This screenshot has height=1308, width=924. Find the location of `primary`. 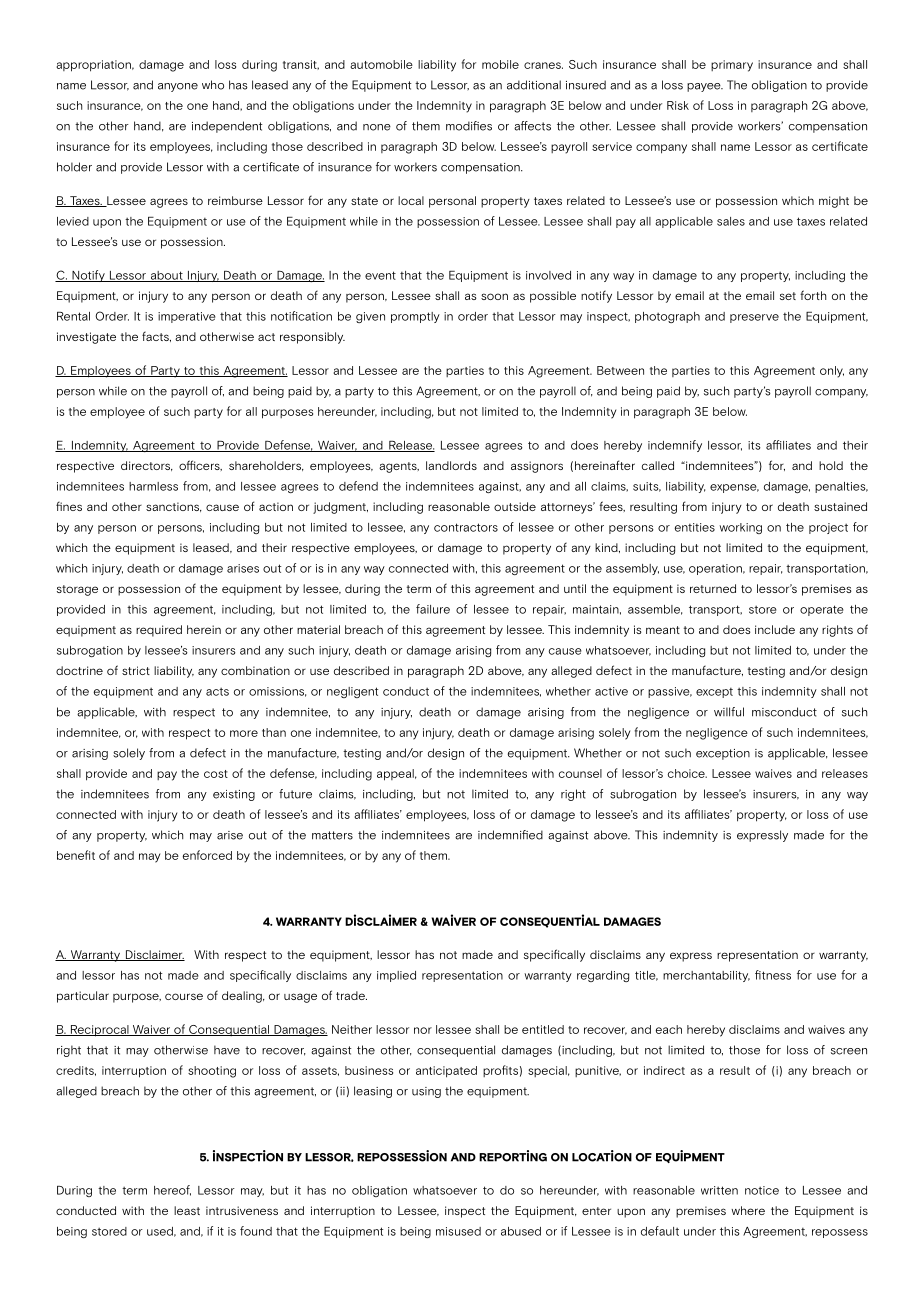

primary is located at coordinates (732, 66).
